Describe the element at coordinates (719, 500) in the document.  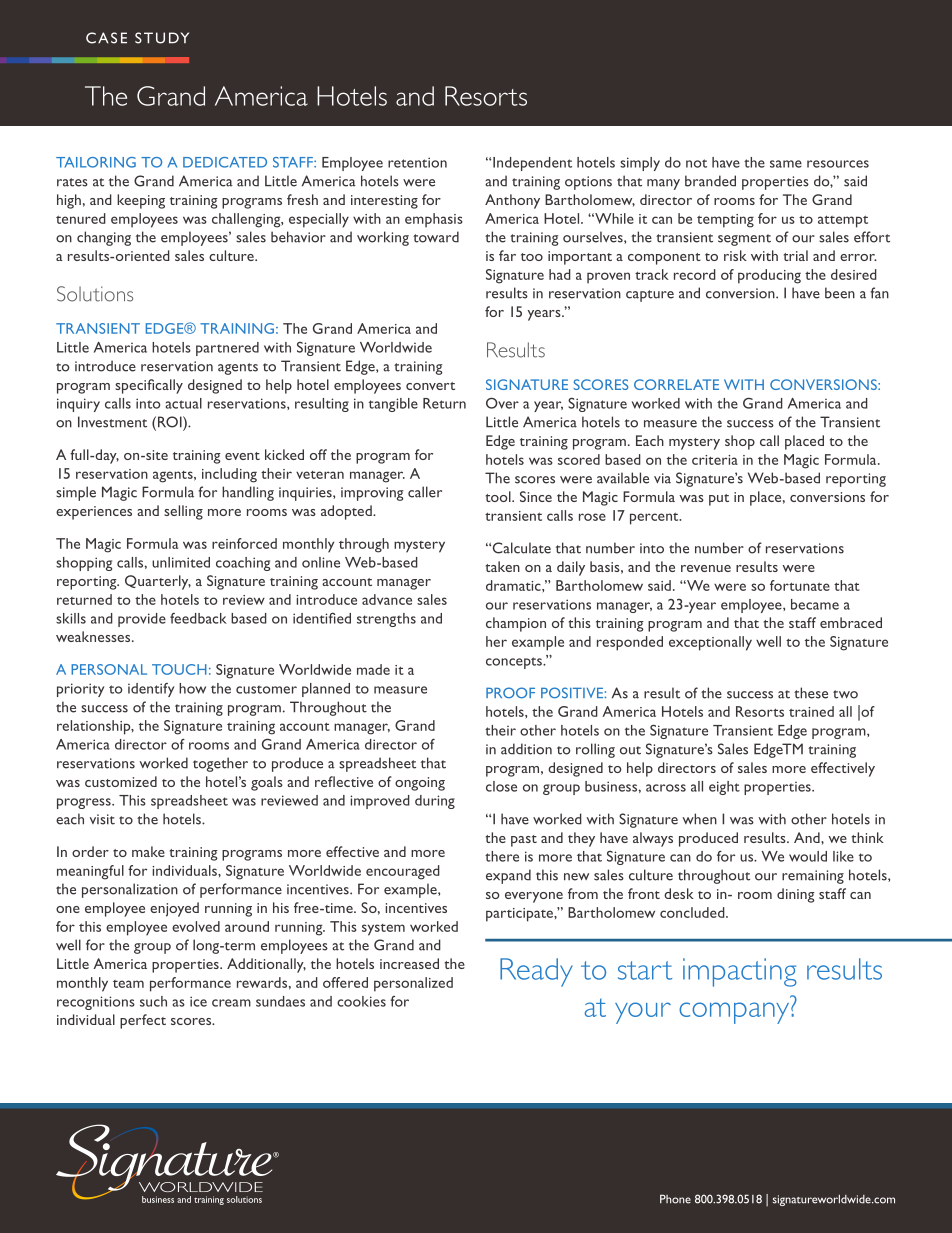
I see `put` at that location.
